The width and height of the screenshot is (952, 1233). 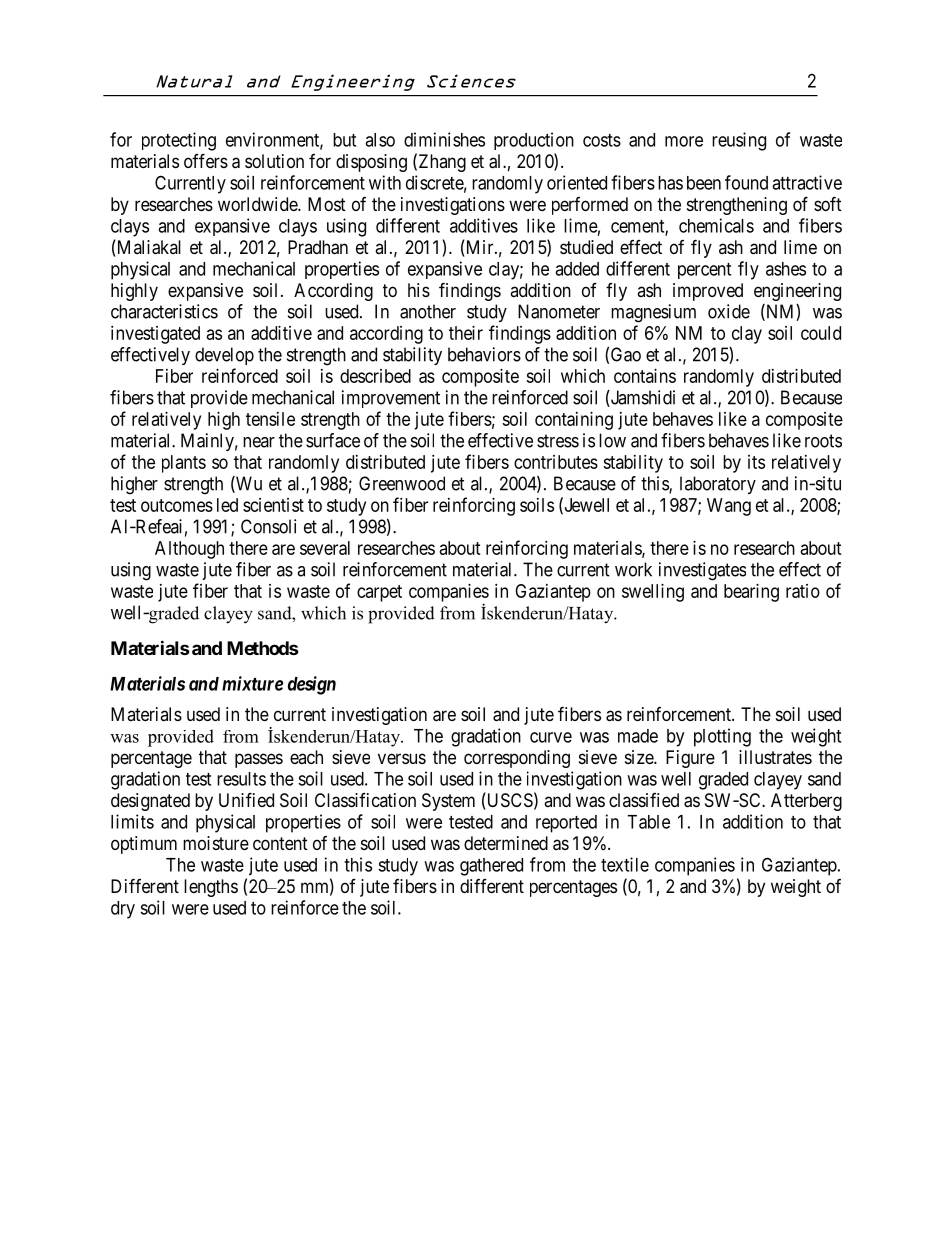 What do you see at coordinates (259, 760) in the screenshot?
I see `passes` at bounding box center [259, 760].
